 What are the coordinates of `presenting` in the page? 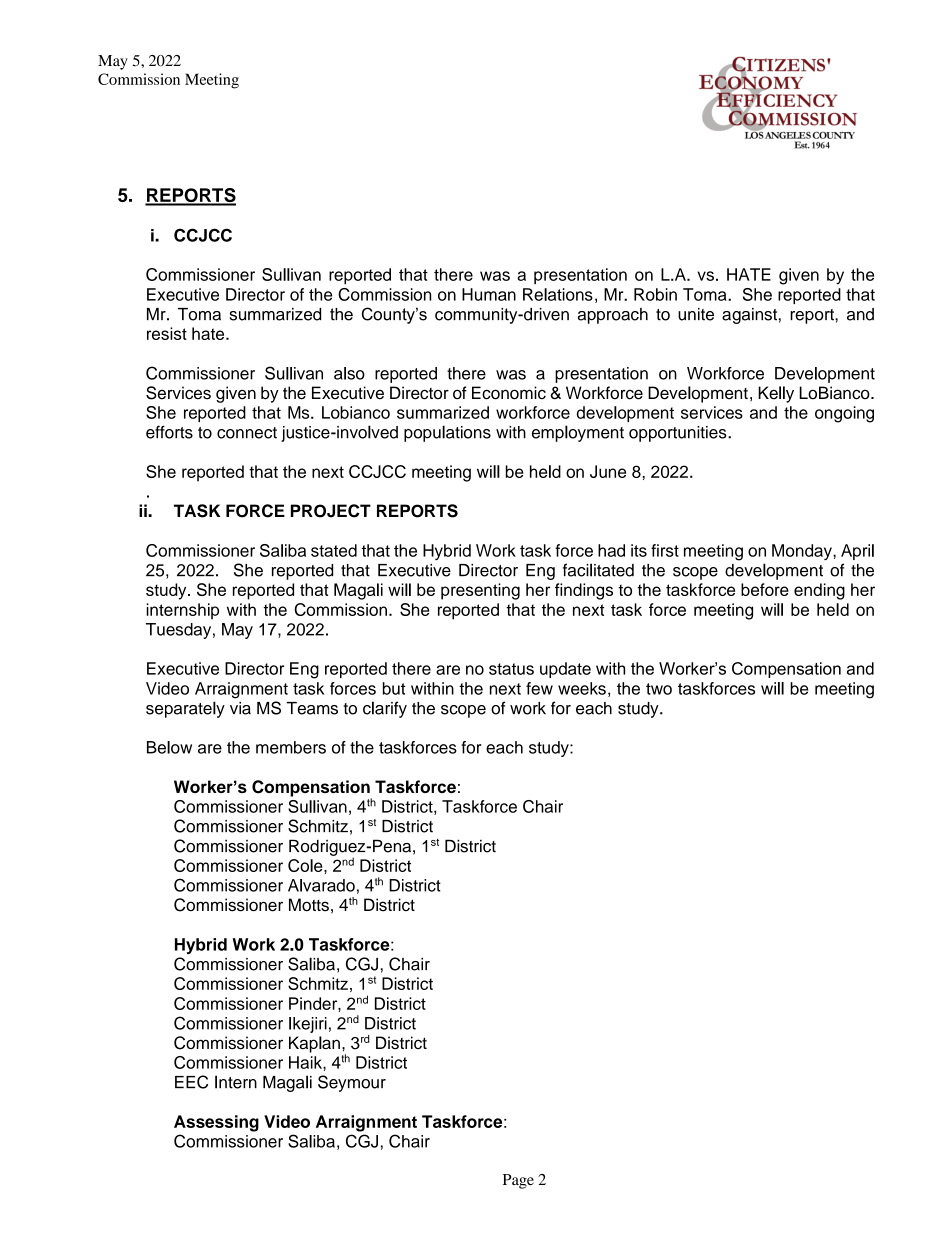 It's located at (480, 591).
